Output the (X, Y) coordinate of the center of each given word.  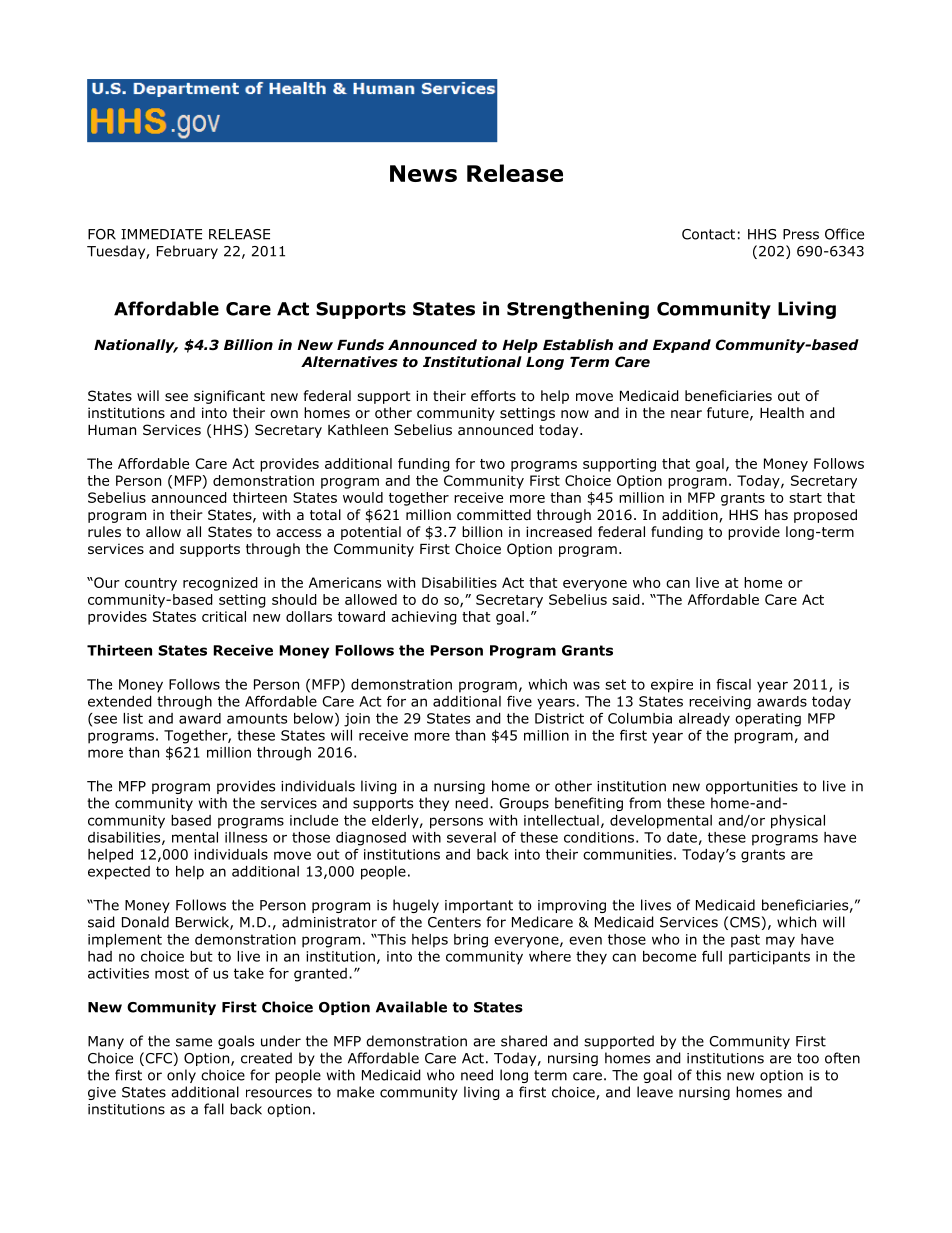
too (808, 1058)
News (423, 173)
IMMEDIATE (161, 234)
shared (524, 1041)
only (181, 1076)
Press (801, 234)
